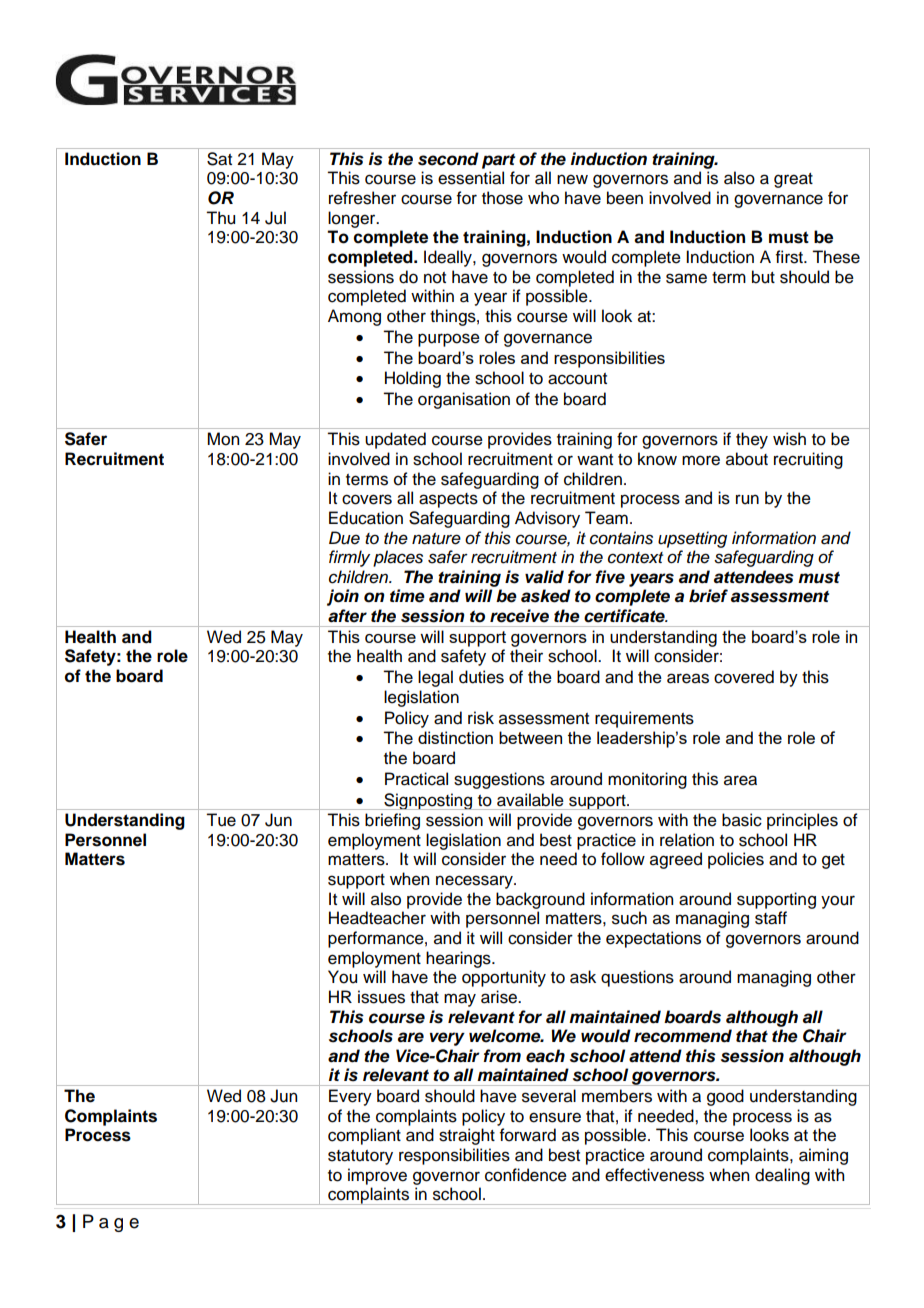 This screenshot has height=1308, width=924. I want to click on their, so click(526, 656).
